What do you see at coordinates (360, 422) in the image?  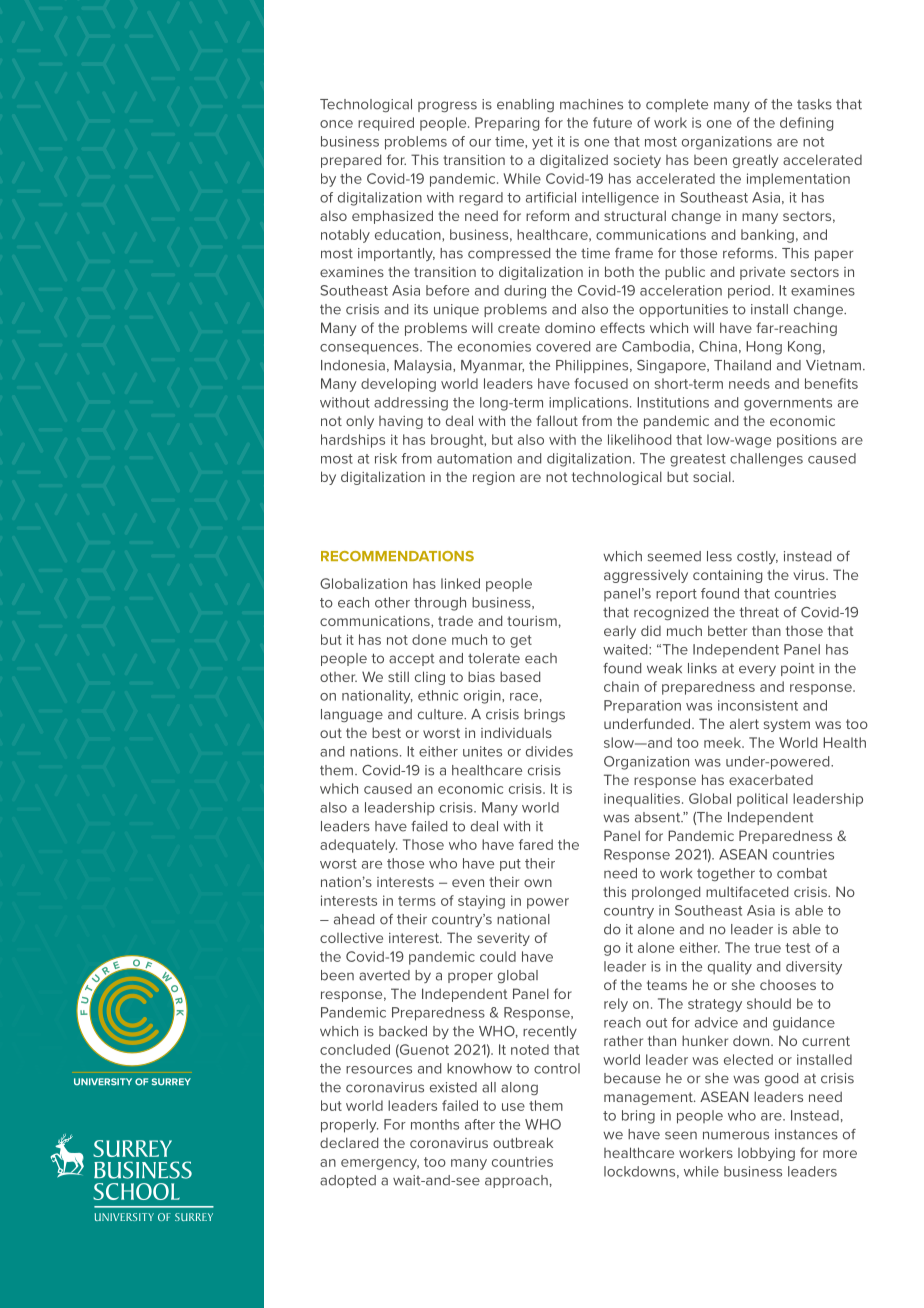 I see `only` at bounding box center [360, 422].
